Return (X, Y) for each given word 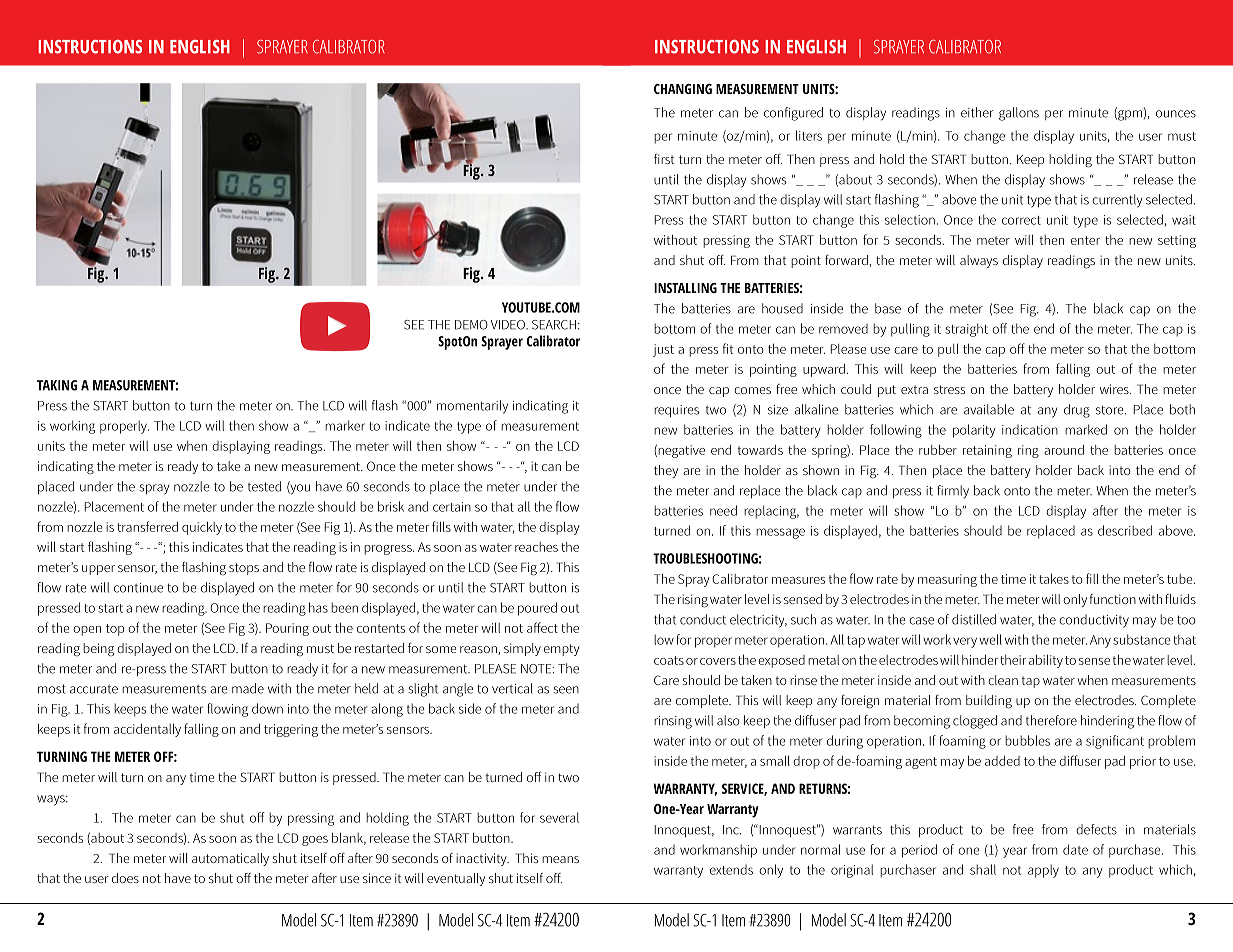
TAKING (57, 385)
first (664, 159)
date (1075, 849)
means (560, 859)
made (248, 688)
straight (966, 330)
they (666, 471)
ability (1046, 661)
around (1064, 450)
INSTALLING (685, 288)
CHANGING (683, 89)
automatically (230, 859)
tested (264, 486)
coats (669, 660)
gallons (1019, 114)
